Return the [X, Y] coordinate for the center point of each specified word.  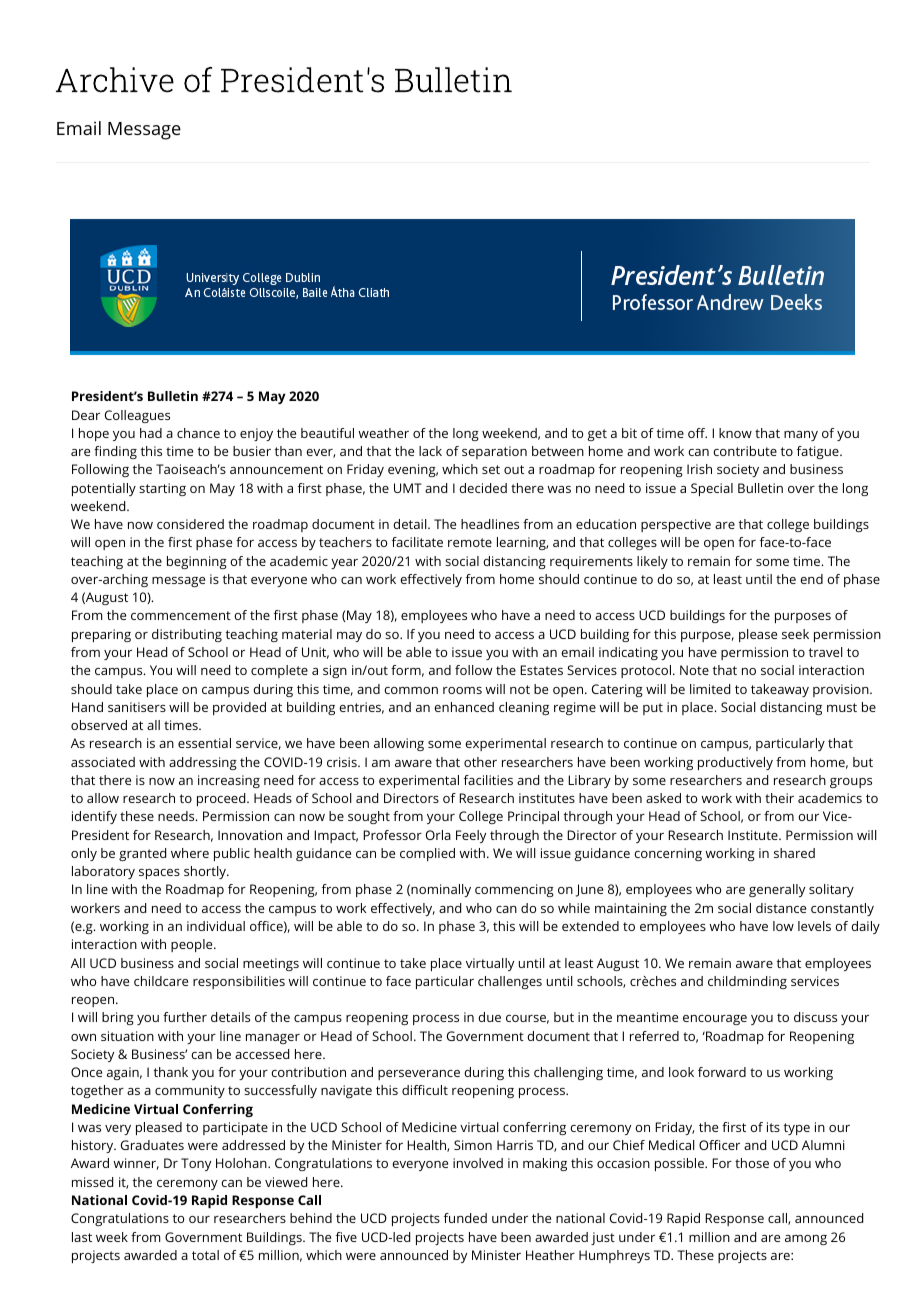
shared [794, 853]
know [735, 433]
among [806, 1240]
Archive [115, 80]
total [205, 1255]
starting [162, 489]
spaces [159, 874]
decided [483, 488]
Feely [471, 836]
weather [383, 433]
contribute [745, 451]
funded [465, 1218]
